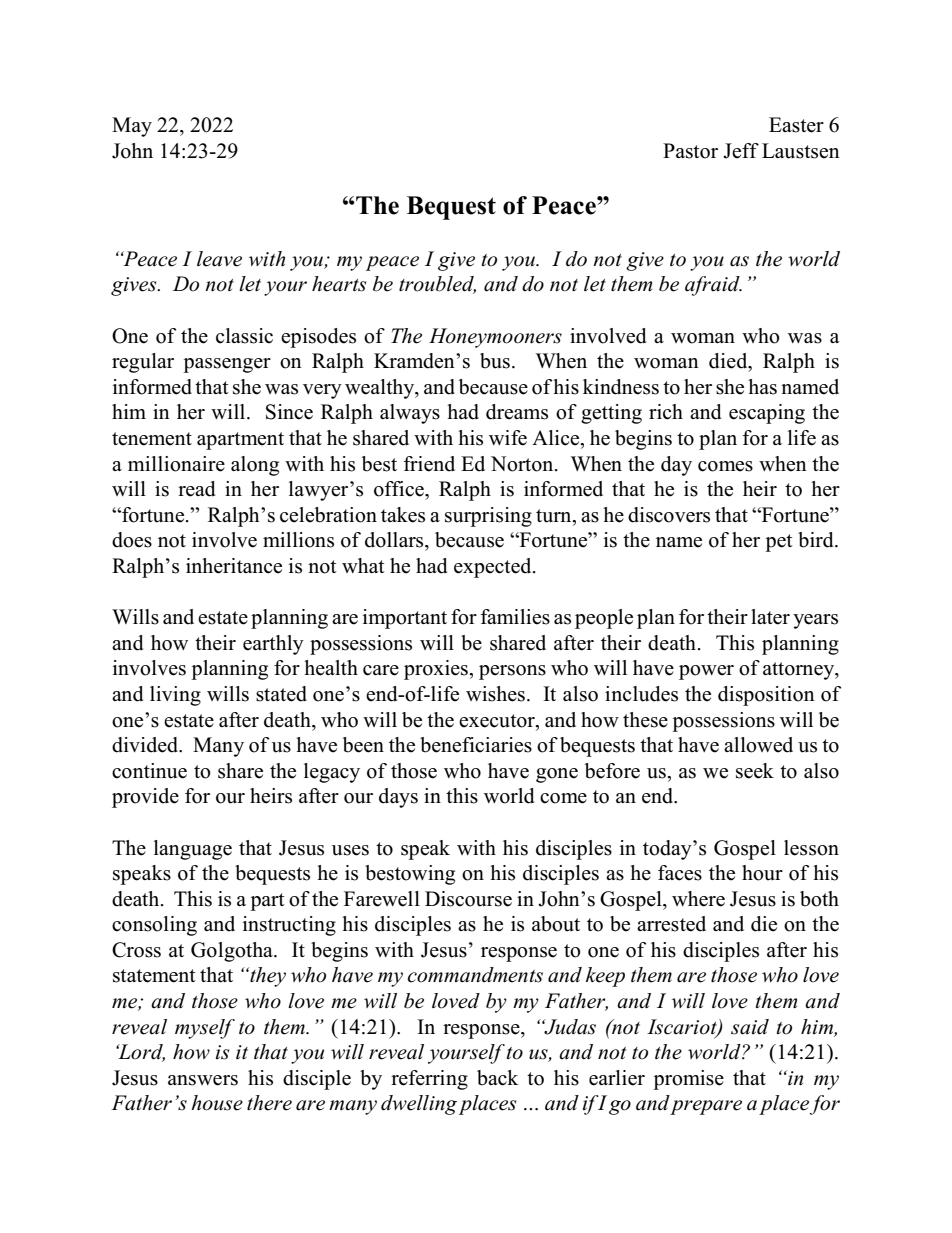  What do you see at coordinates (497, 1078) in the image?
I see `back` at bounding box center [497, 1078].
